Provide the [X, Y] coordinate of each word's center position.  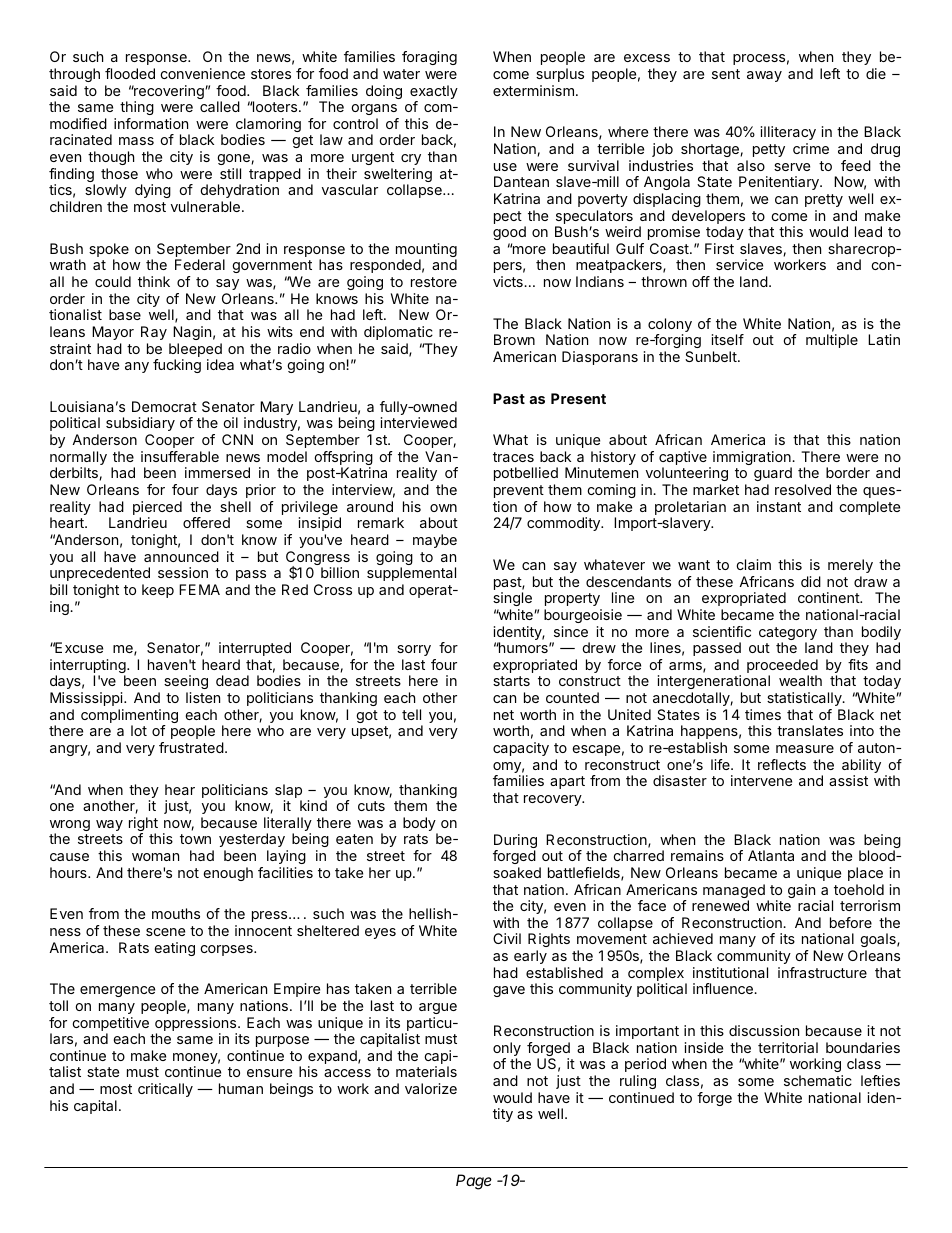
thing [137, 108]
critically [165, 1090]
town [195, 839]
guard [773, 476]
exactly [434, 93]
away [764, 76]
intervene [761, 780]
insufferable [180, 456]
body [420, 825]
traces [513, 457]
